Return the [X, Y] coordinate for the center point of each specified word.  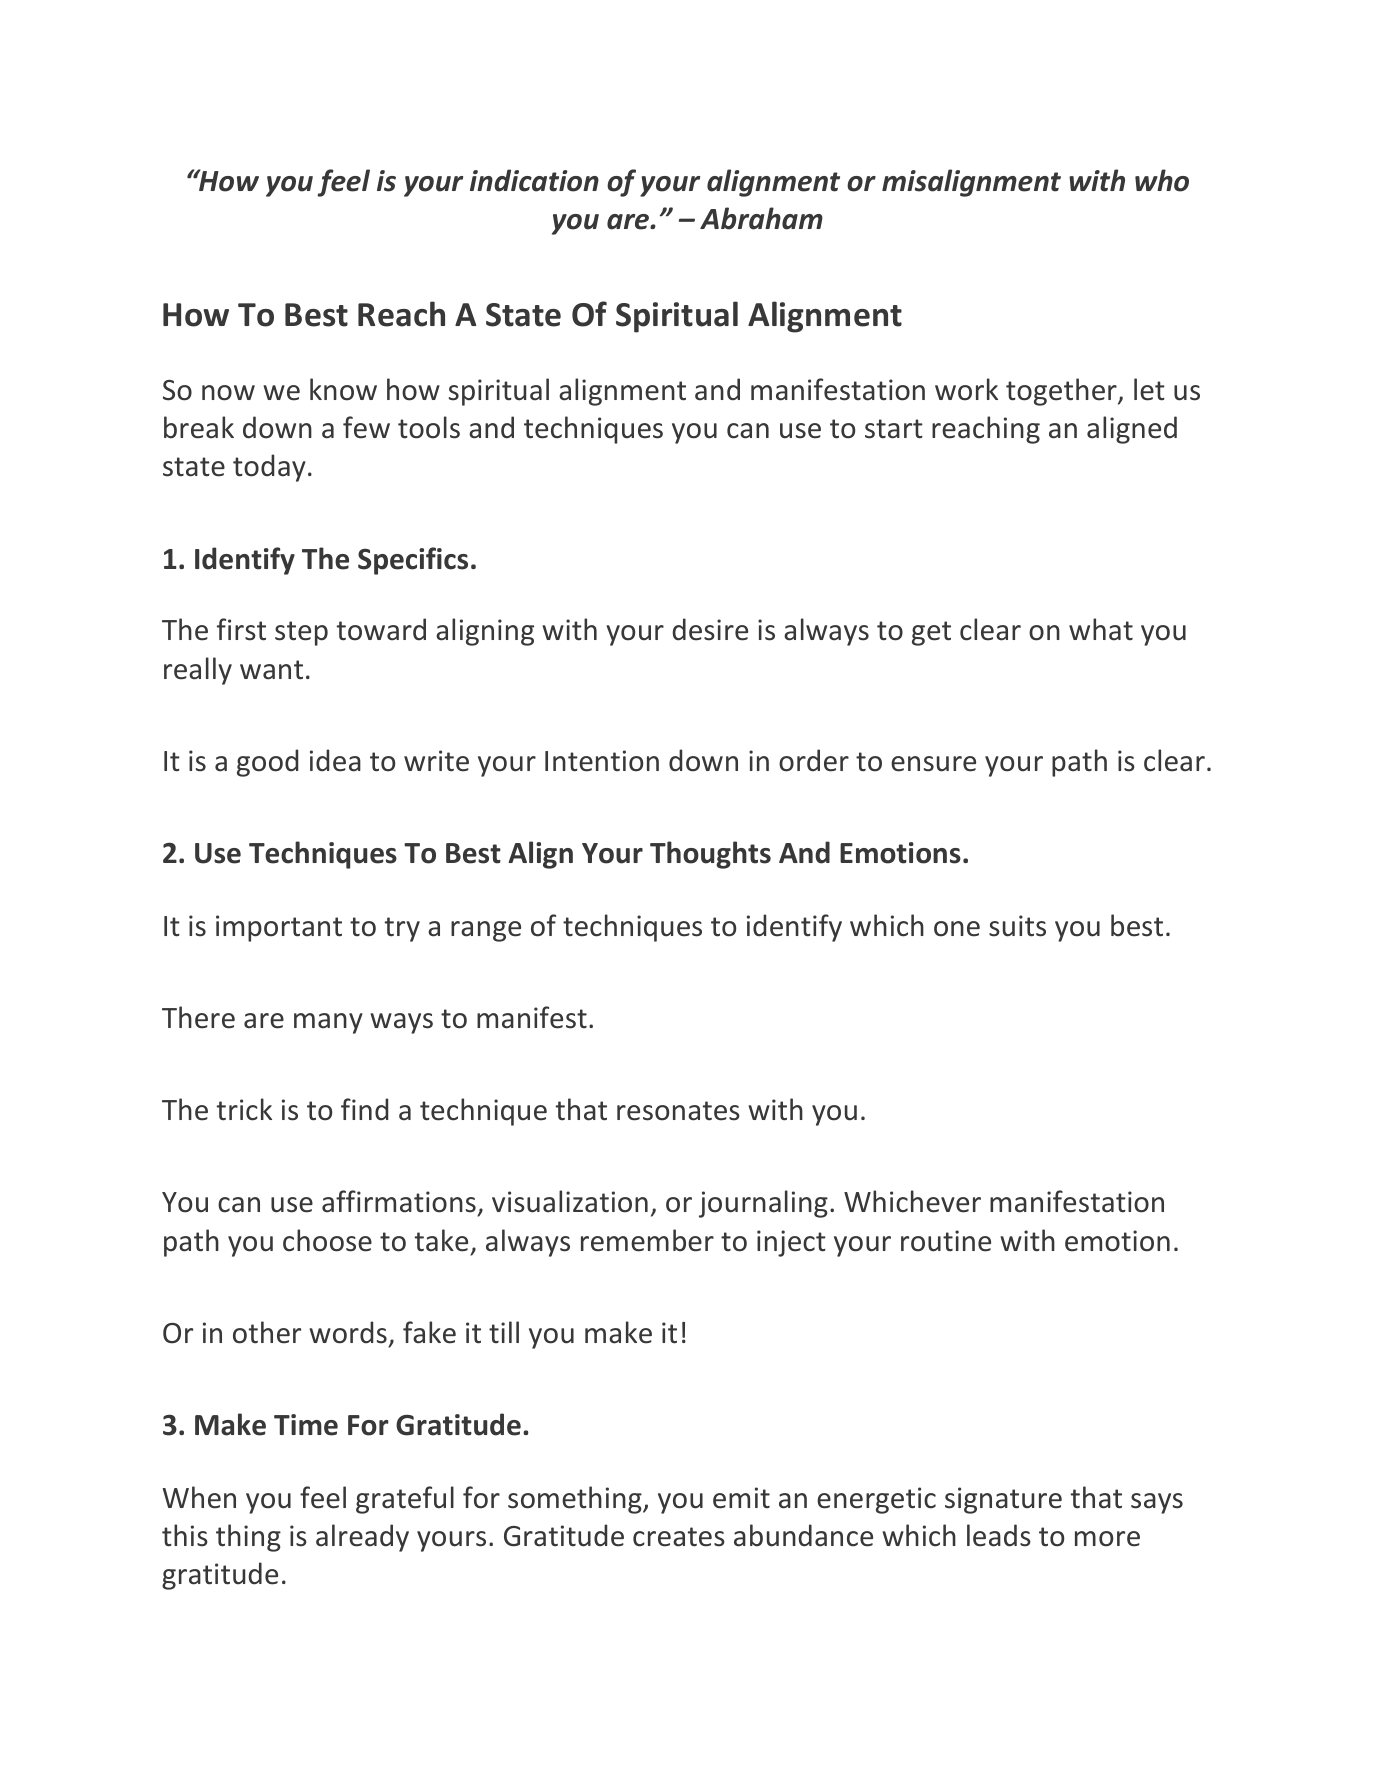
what [1101, 629]
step [301, 633]
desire [710, 629]
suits [1017, 926]
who [1162, 180]
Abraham [761, 218]
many [328, 1023]
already [362, 1538]
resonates [678, 1111]
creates [679, 1537]
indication [534, 180]
